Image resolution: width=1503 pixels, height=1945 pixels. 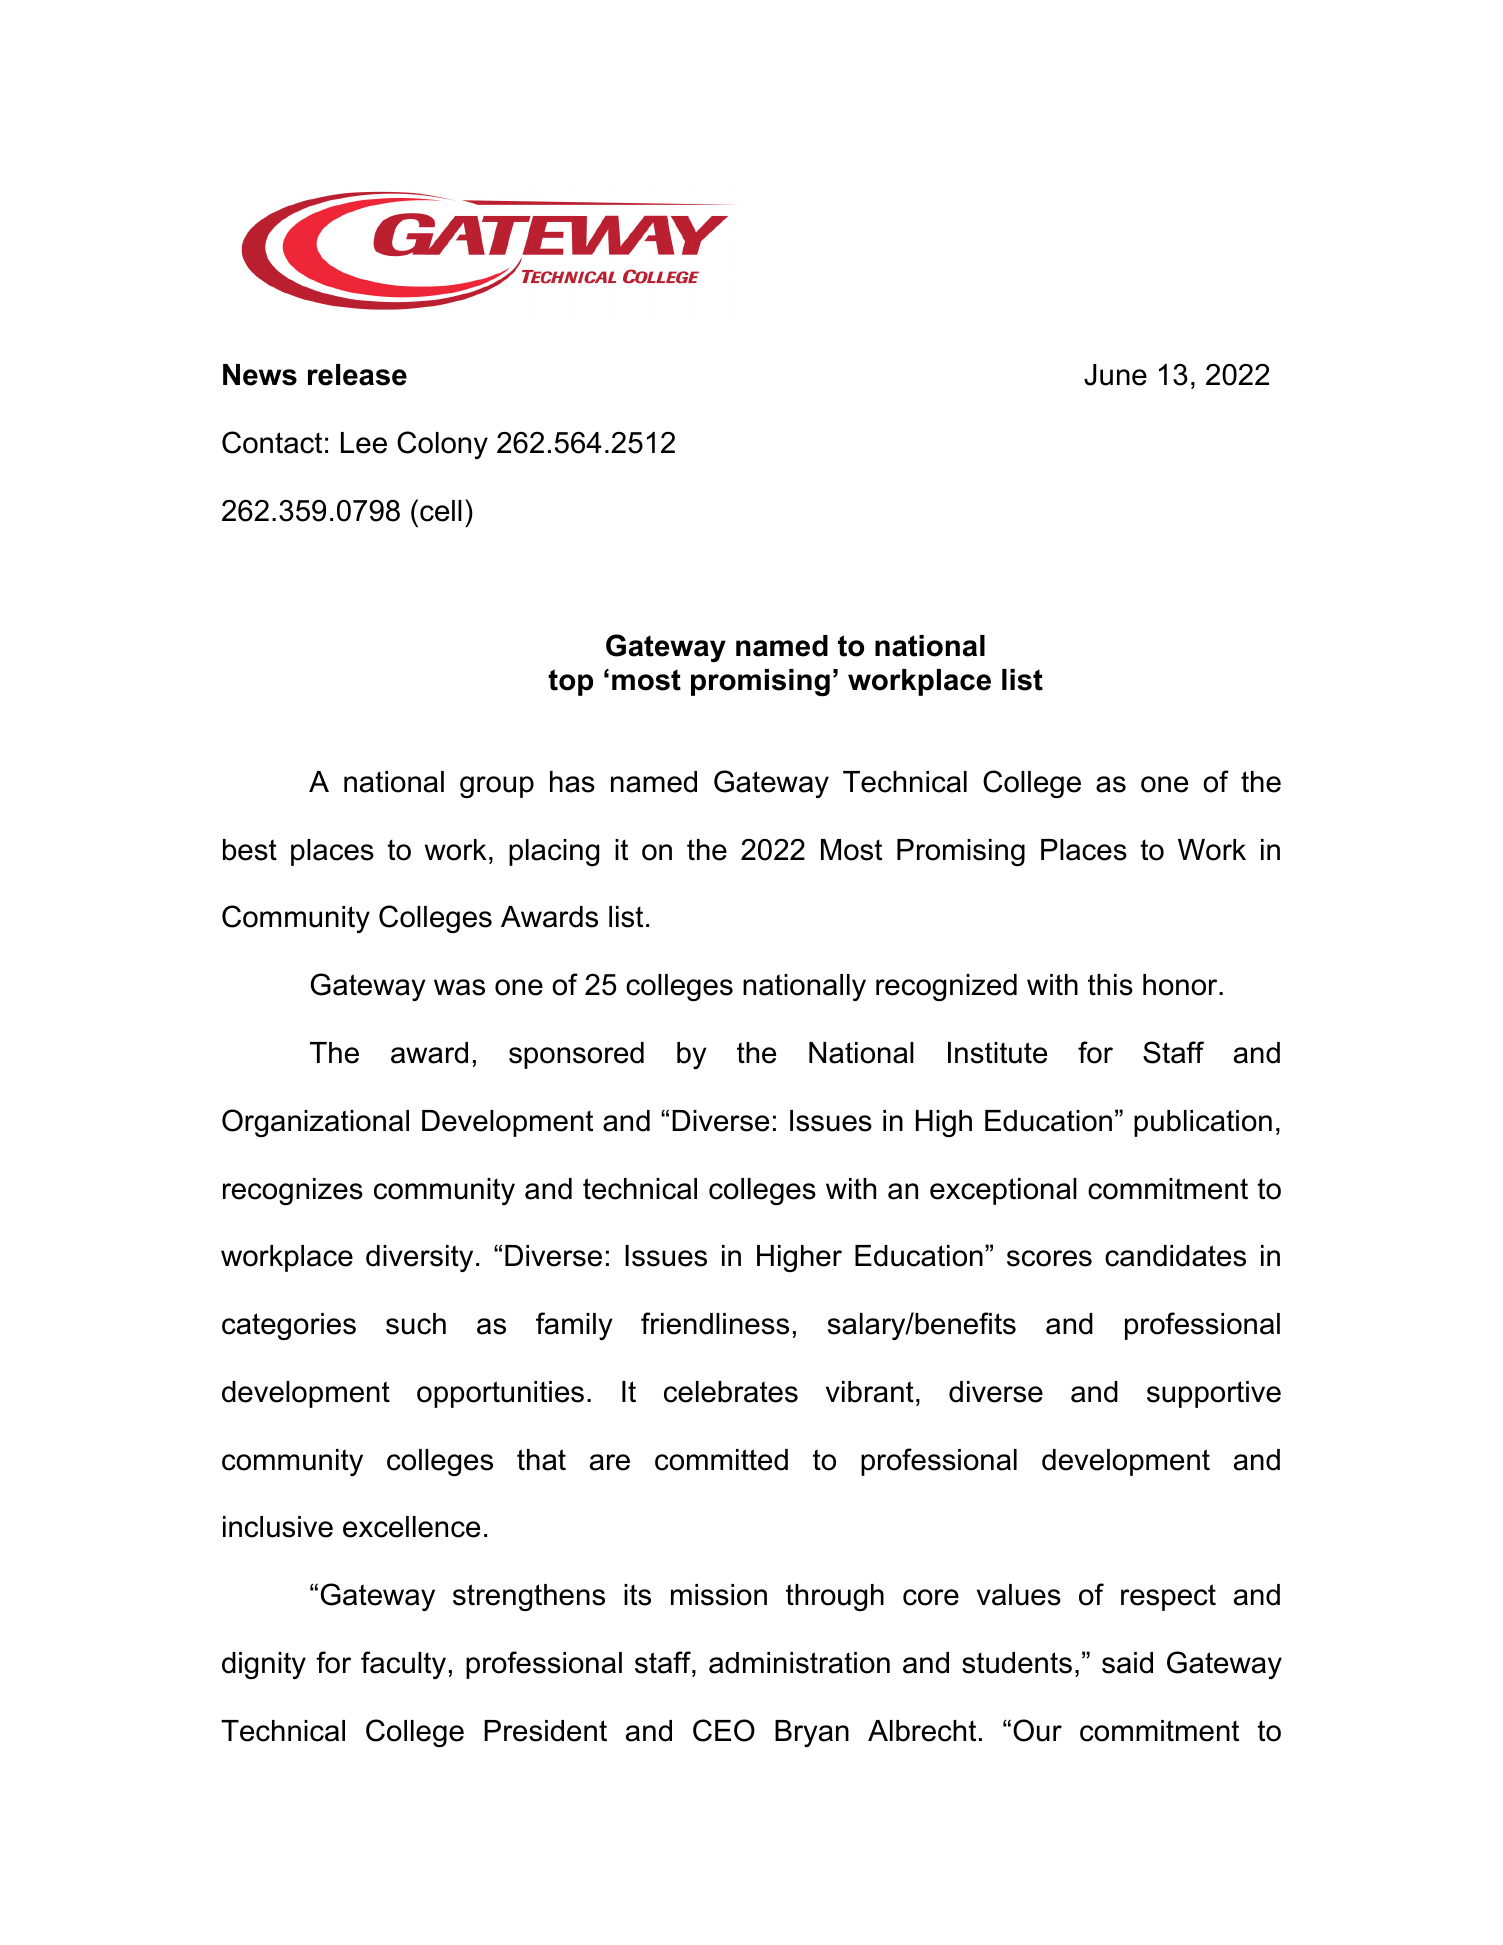 I want to click on Lee, so click(x=364, y=443).
